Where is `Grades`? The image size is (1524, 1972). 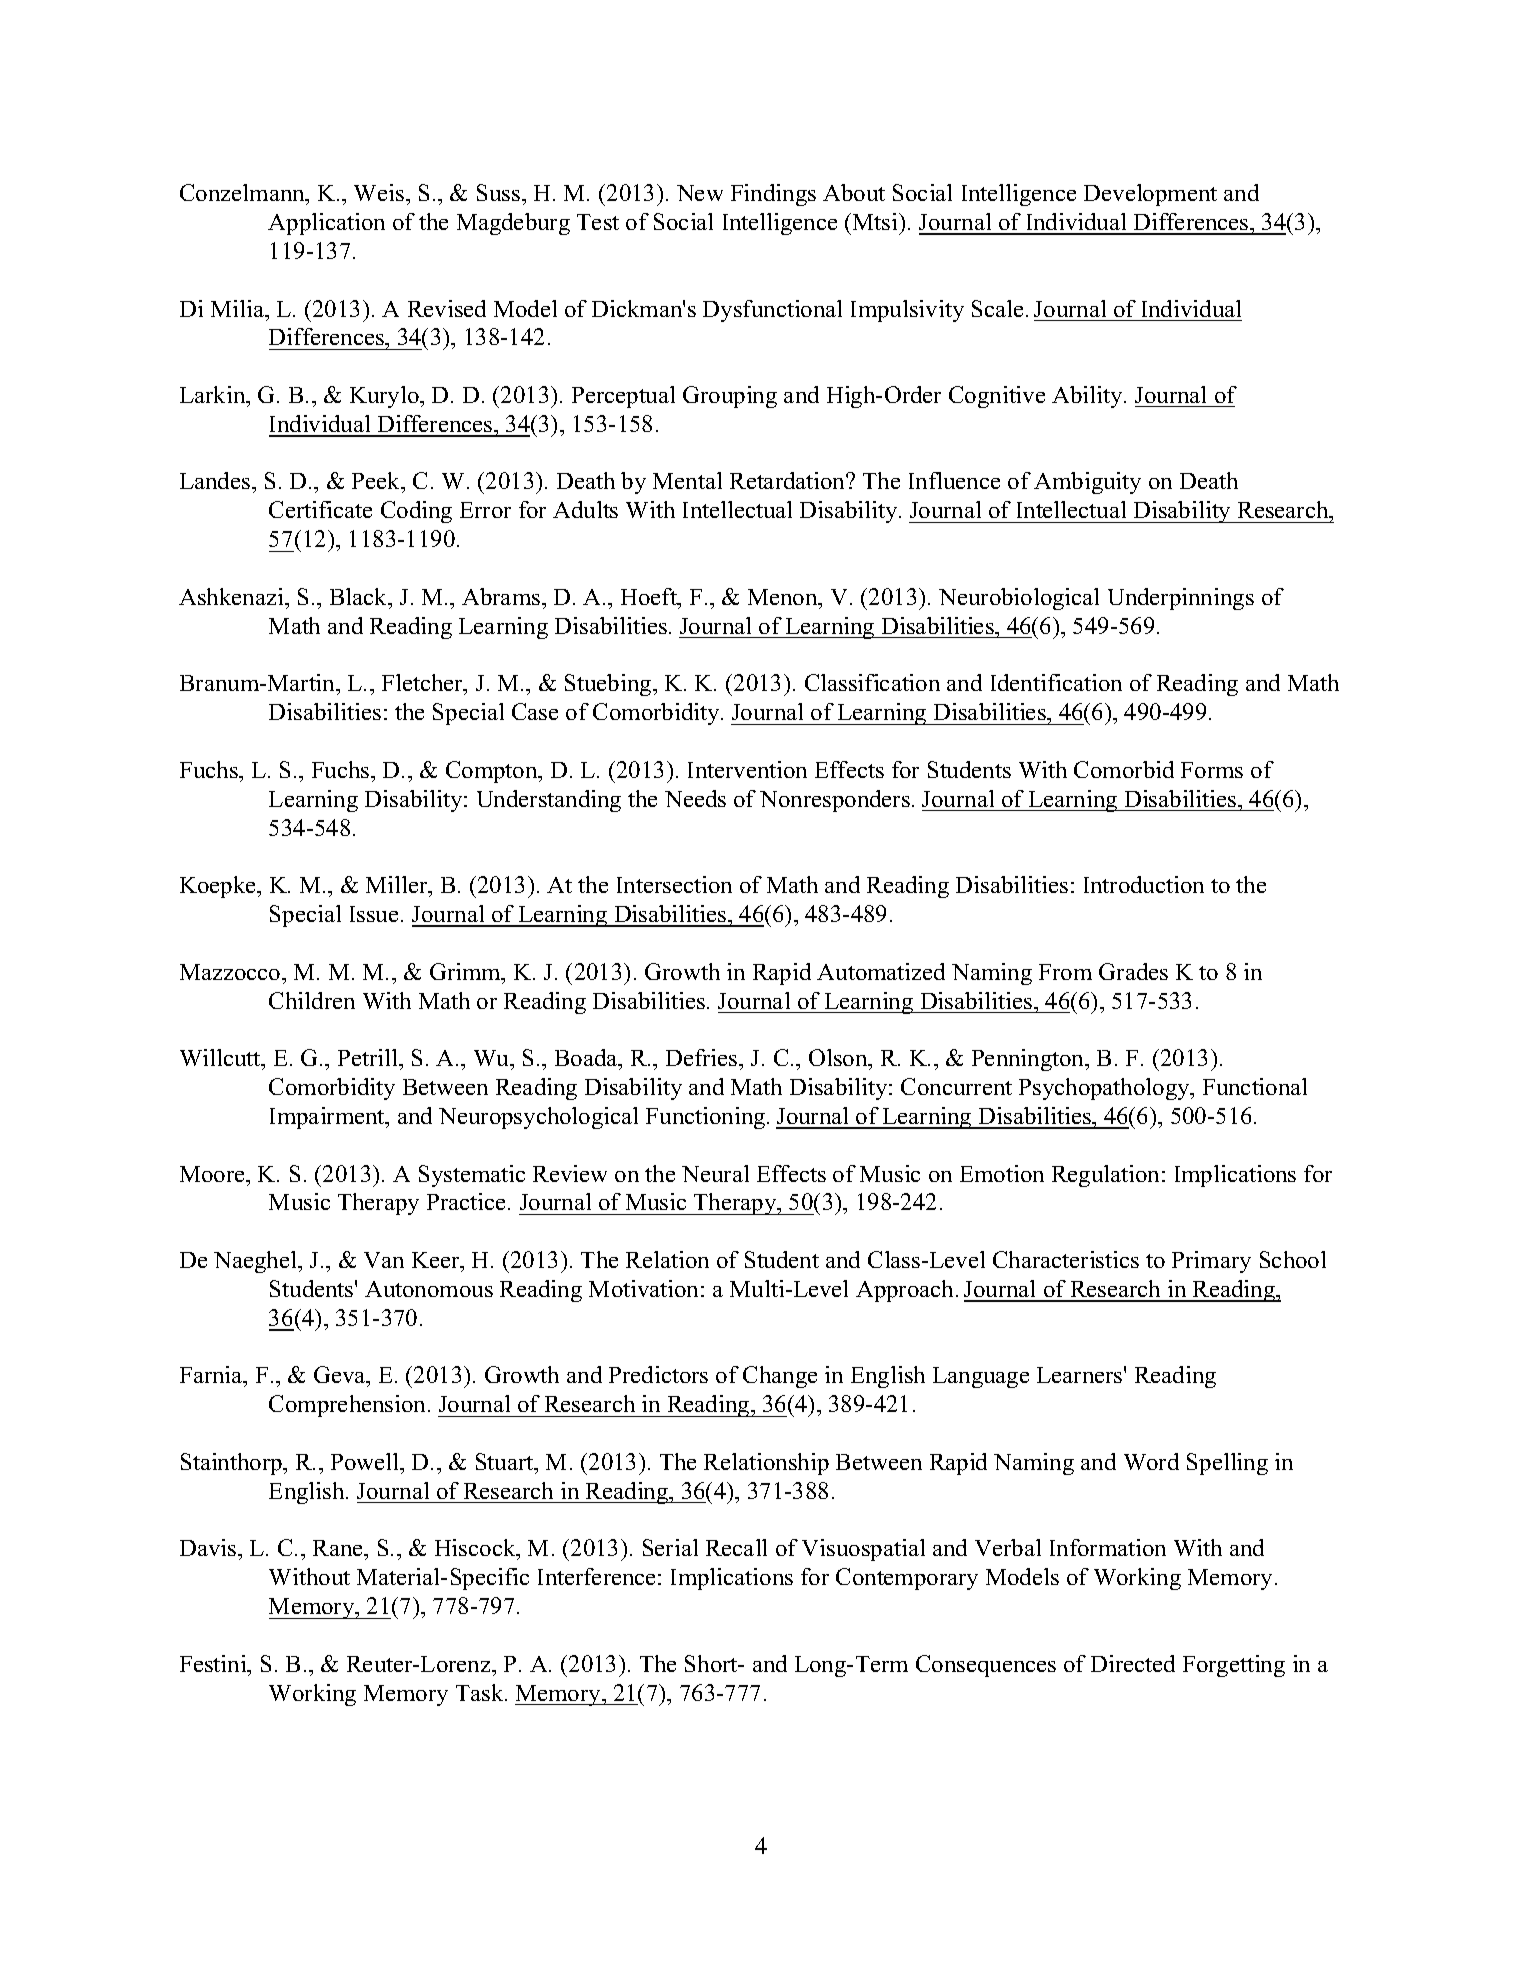
Grades is located at coordinates (1133, 971).
